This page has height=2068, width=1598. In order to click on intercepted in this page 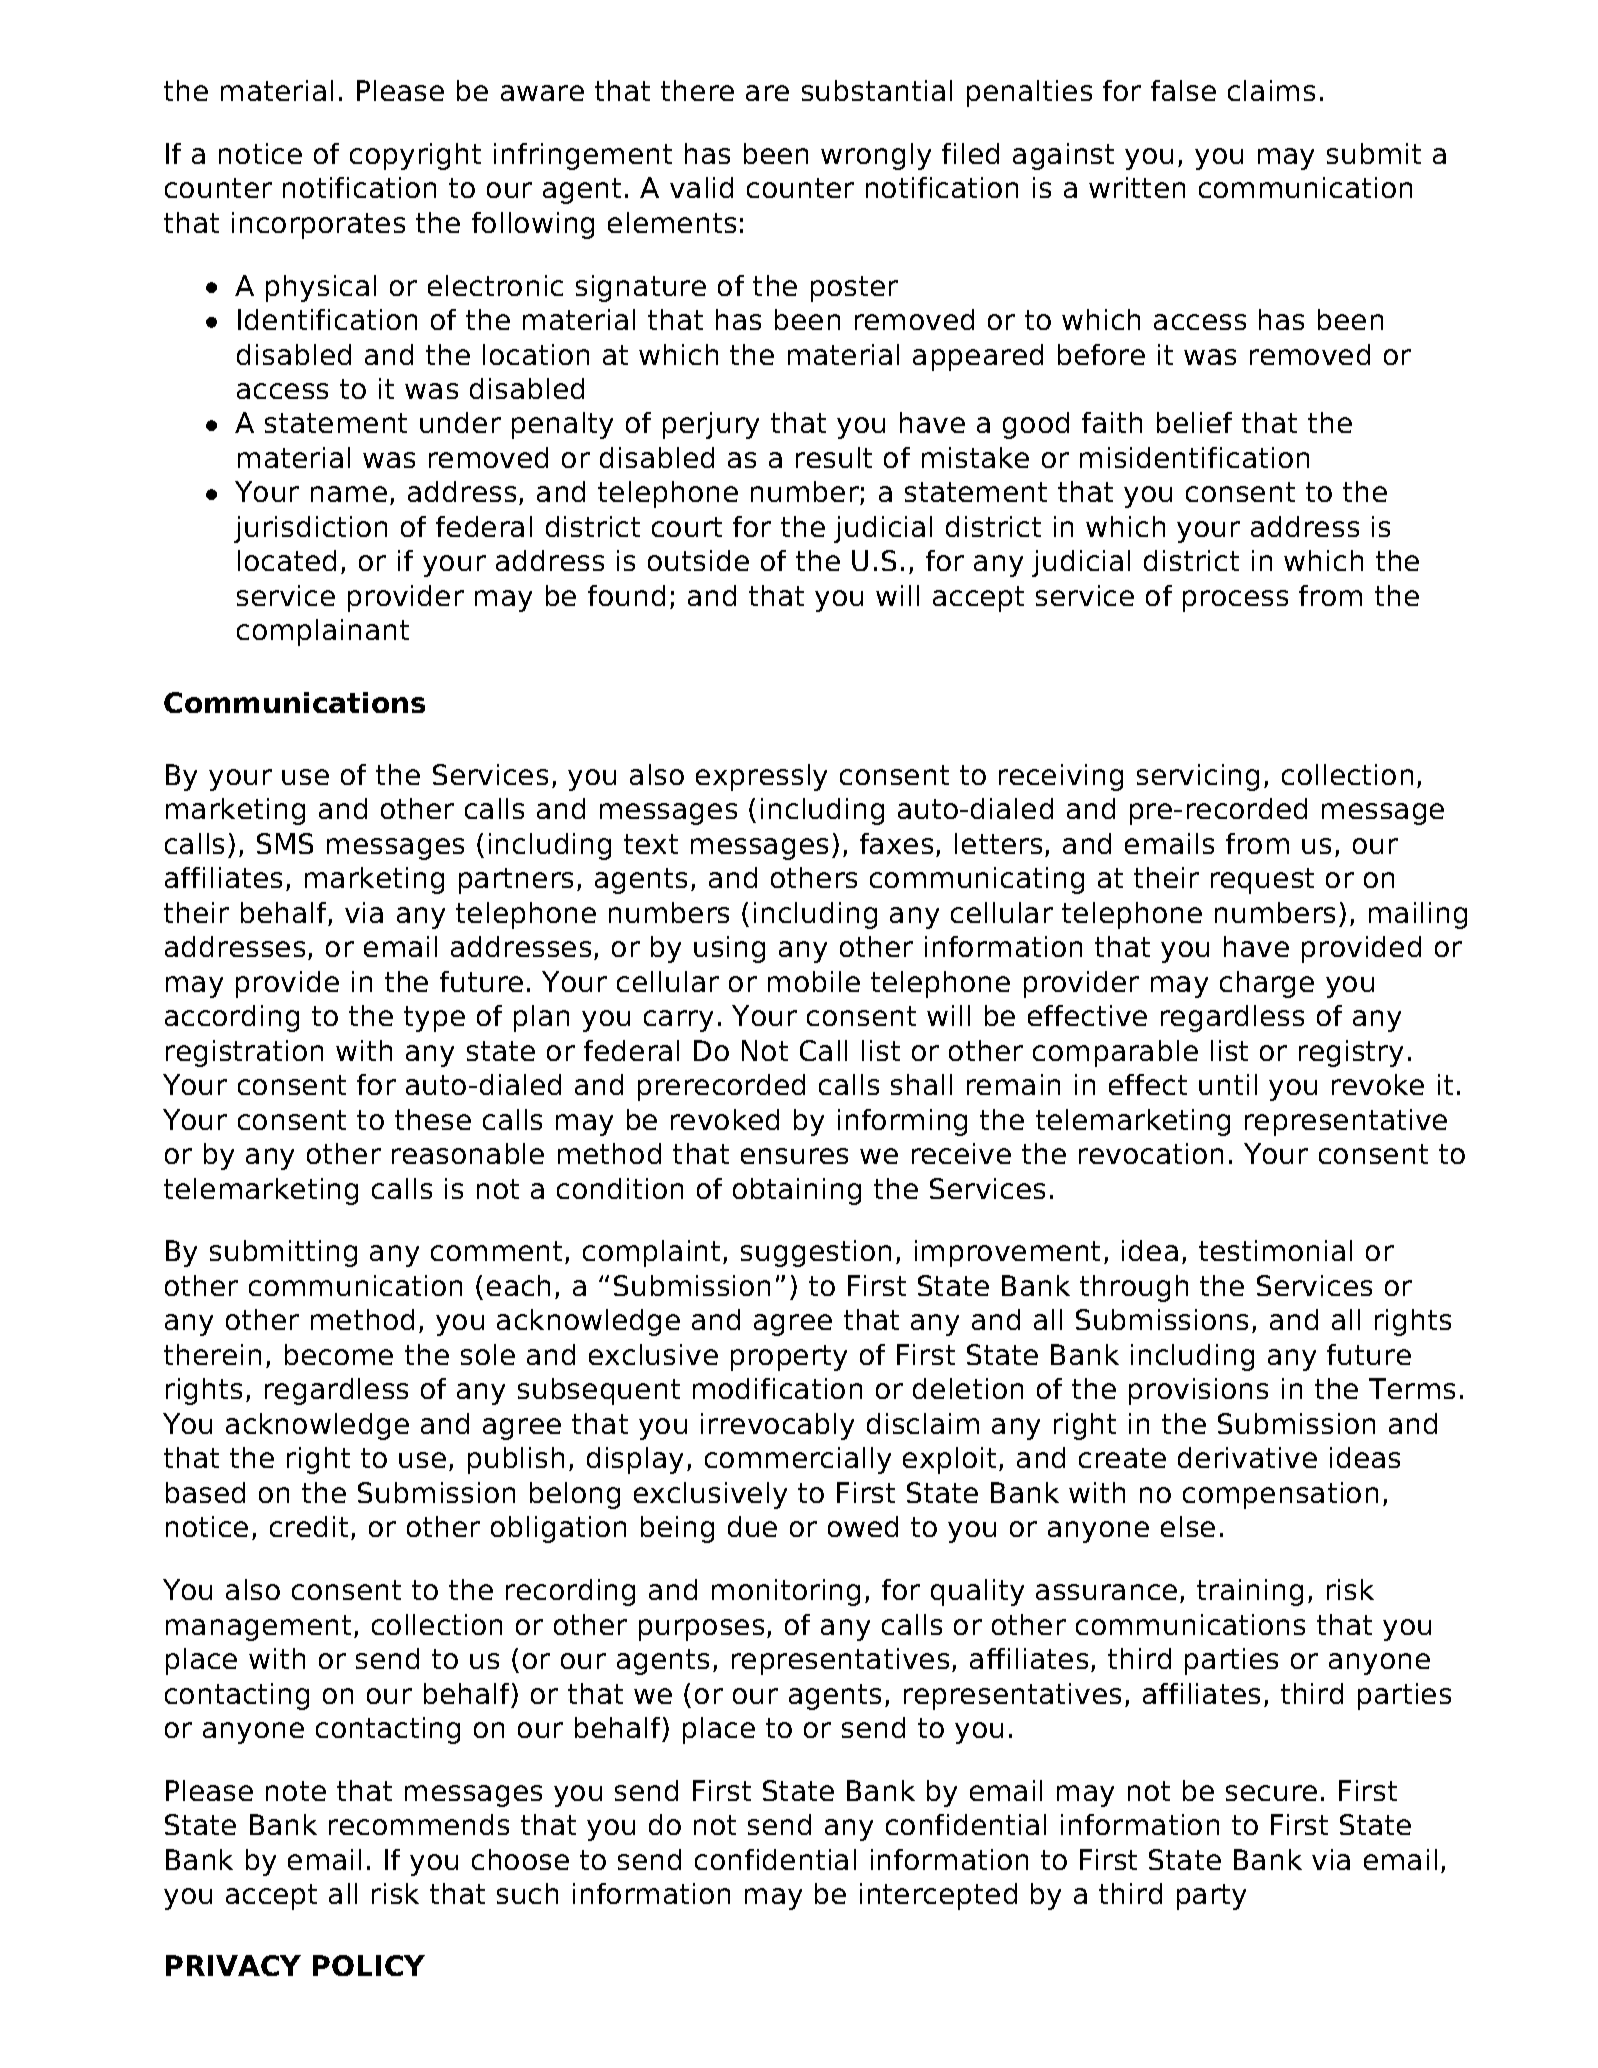, I will do `click(938, 1896)`.
